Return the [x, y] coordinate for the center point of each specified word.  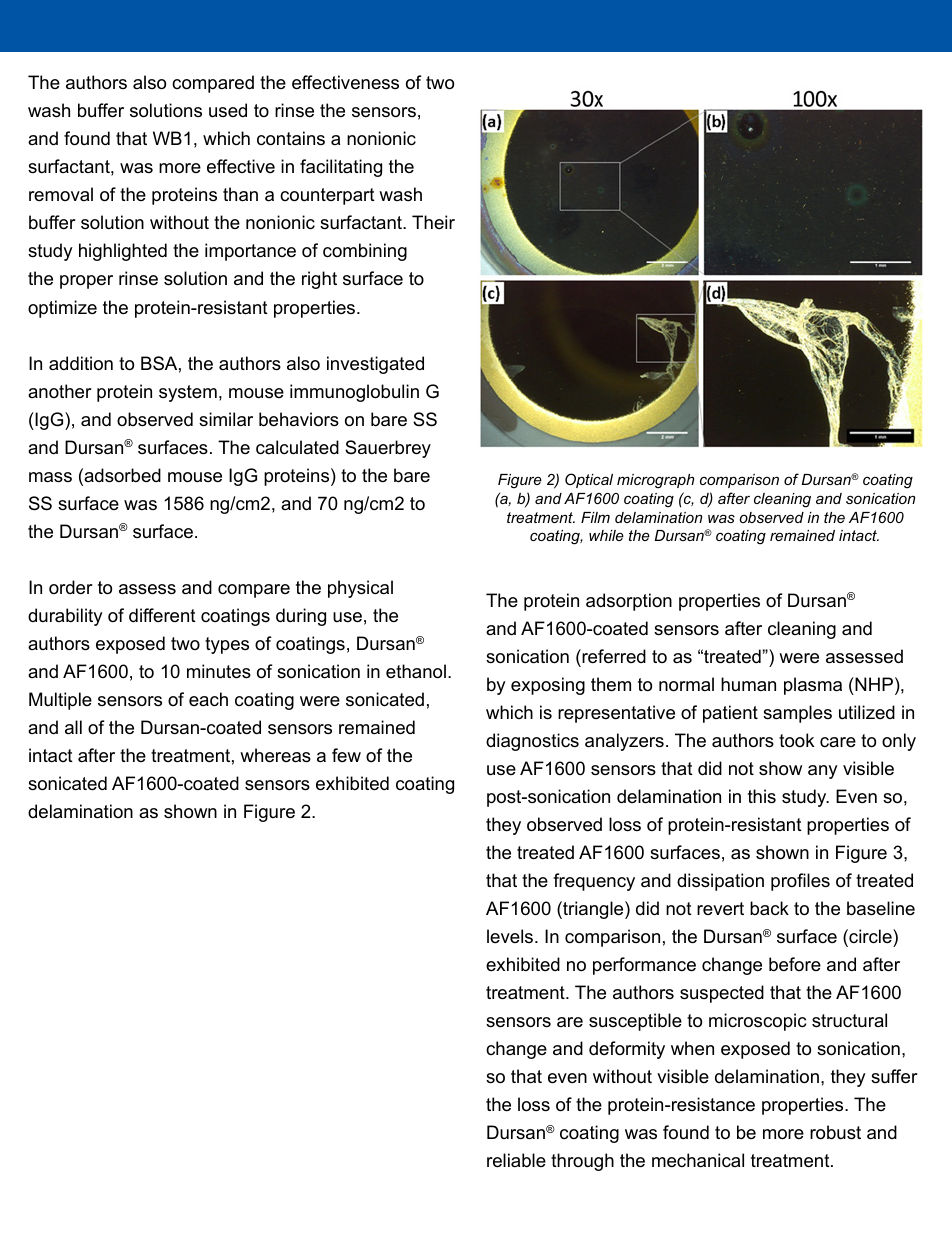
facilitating [341, 168]
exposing [548, 686]
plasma [813, 686]
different [162, 615]
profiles [800, 882]
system [188, 393]
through [582, 1162]
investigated [375, 365]
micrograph [655, 481]
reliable [516, 1160]
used [228, 110]
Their [433, 222]
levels [511, 936]
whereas [275, 755]
